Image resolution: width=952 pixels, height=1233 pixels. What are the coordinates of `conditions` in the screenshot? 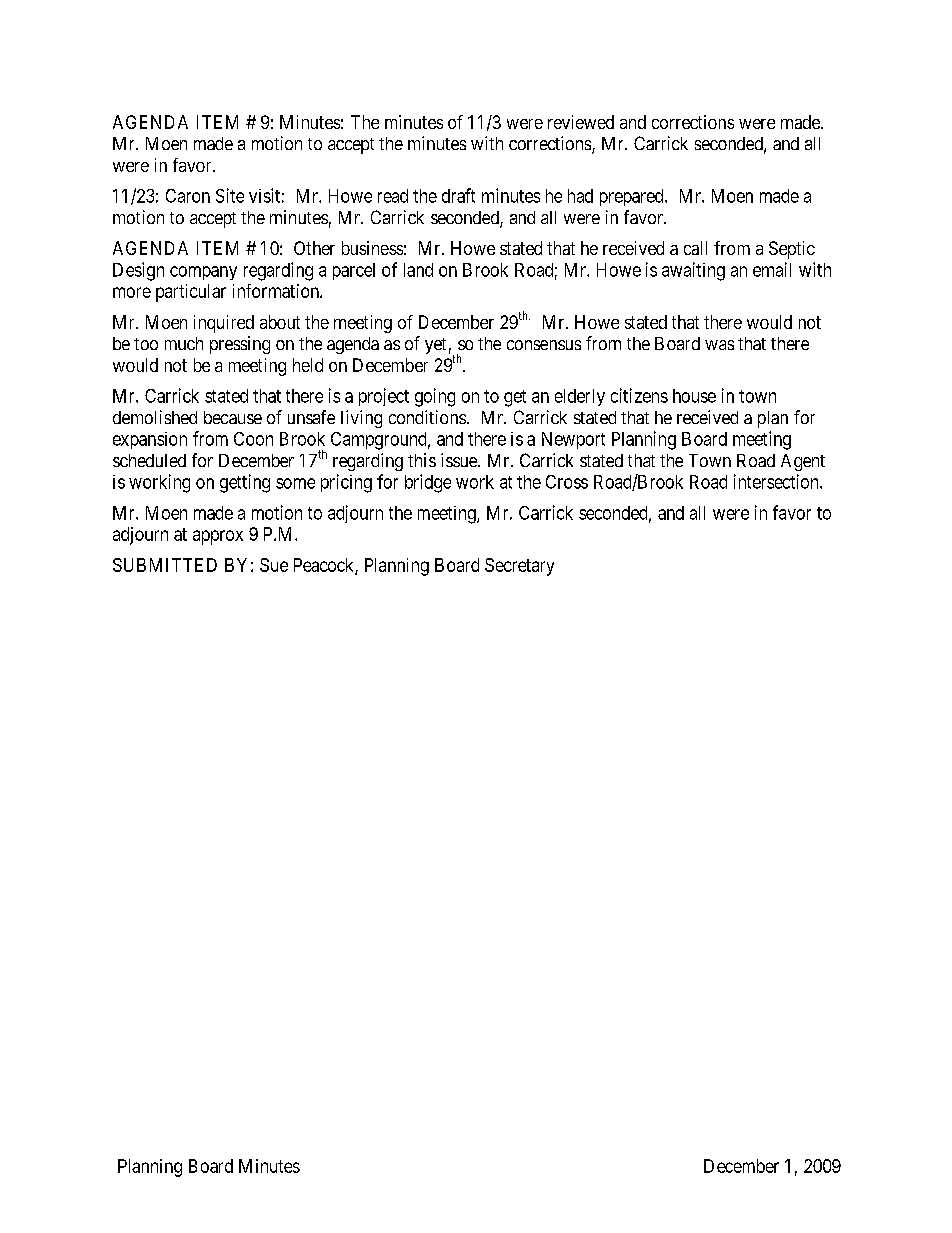 It's located at (427, 417).
